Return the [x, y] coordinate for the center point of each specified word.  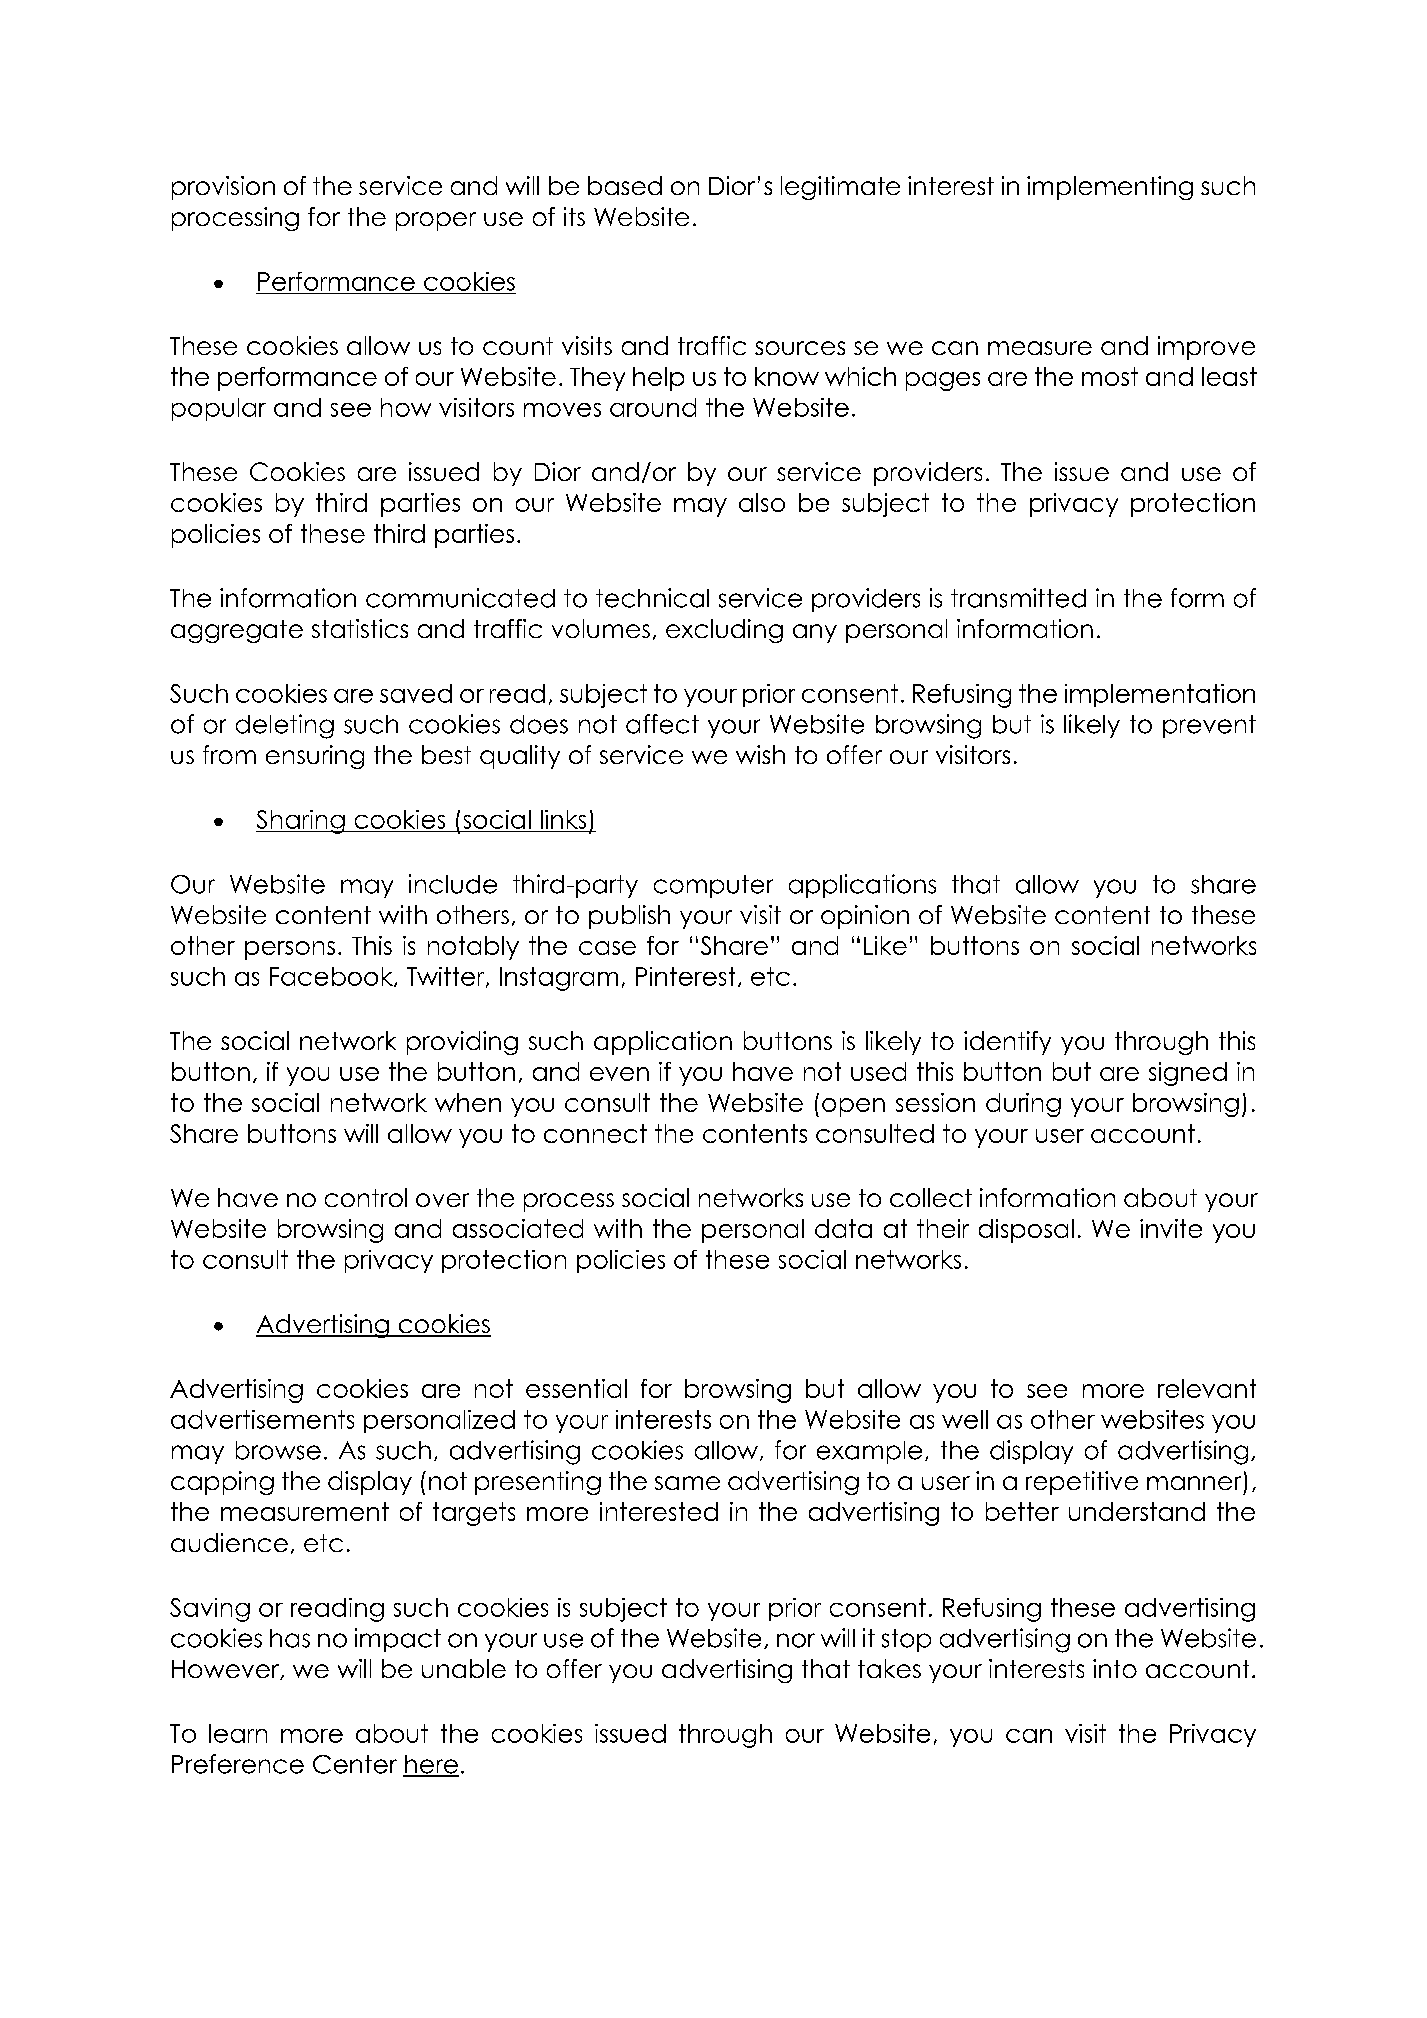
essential [576, 1388]
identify [1007, 1043]
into [1115, 1668]
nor [796, 1640]
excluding [724, 631]
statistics [360, 628]
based [625, 185]
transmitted [1018, 598]
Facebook [332, 977]
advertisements [262, 1419]
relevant [1207, 1388]
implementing [1110, 188]
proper [436, 221]
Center [355, 1764]
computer [713, 886]
